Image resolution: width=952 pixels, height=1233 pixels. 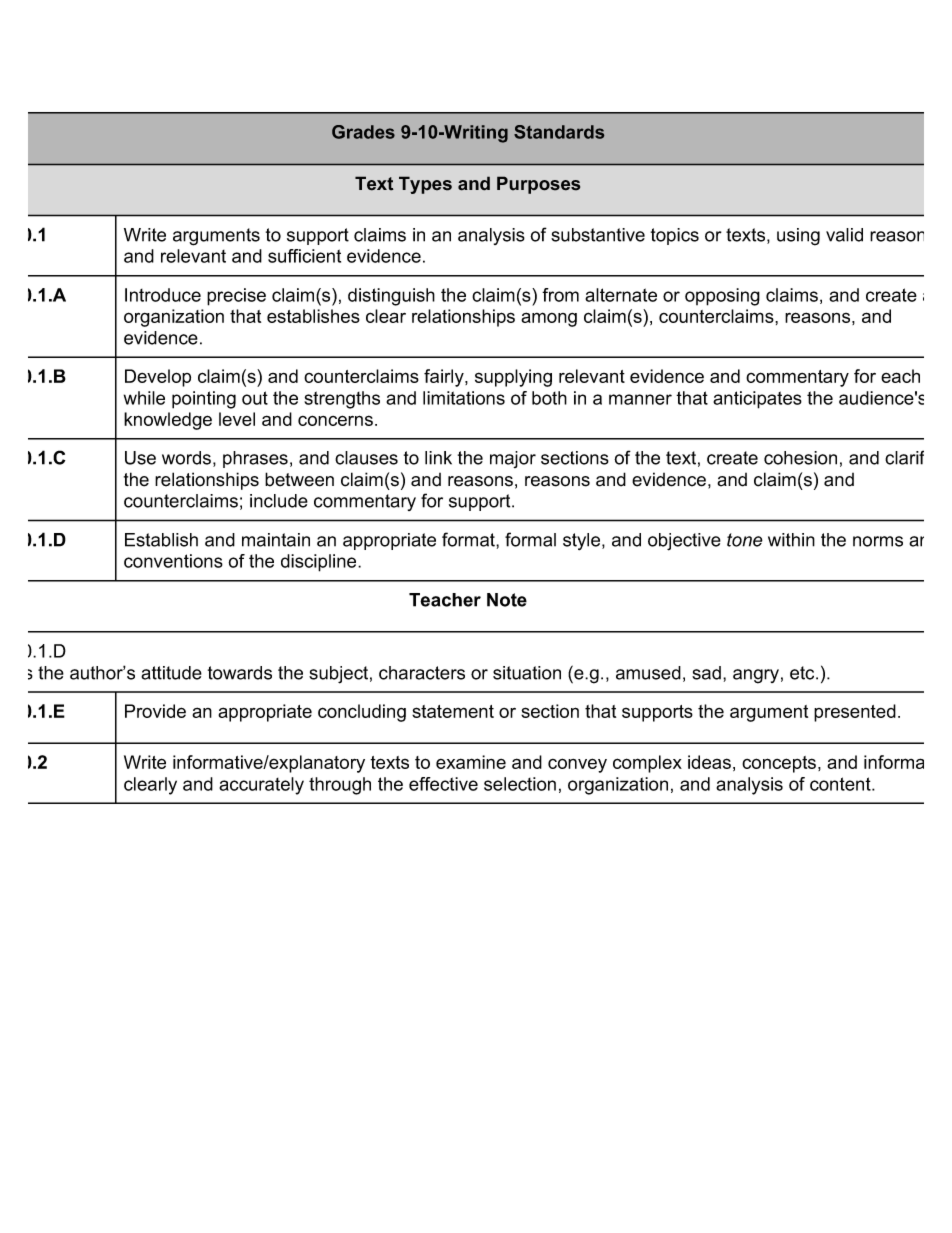 What do you see at coordinates (513, 459) in the screenshot?
I see `major` at bounding box center [513, 459].
